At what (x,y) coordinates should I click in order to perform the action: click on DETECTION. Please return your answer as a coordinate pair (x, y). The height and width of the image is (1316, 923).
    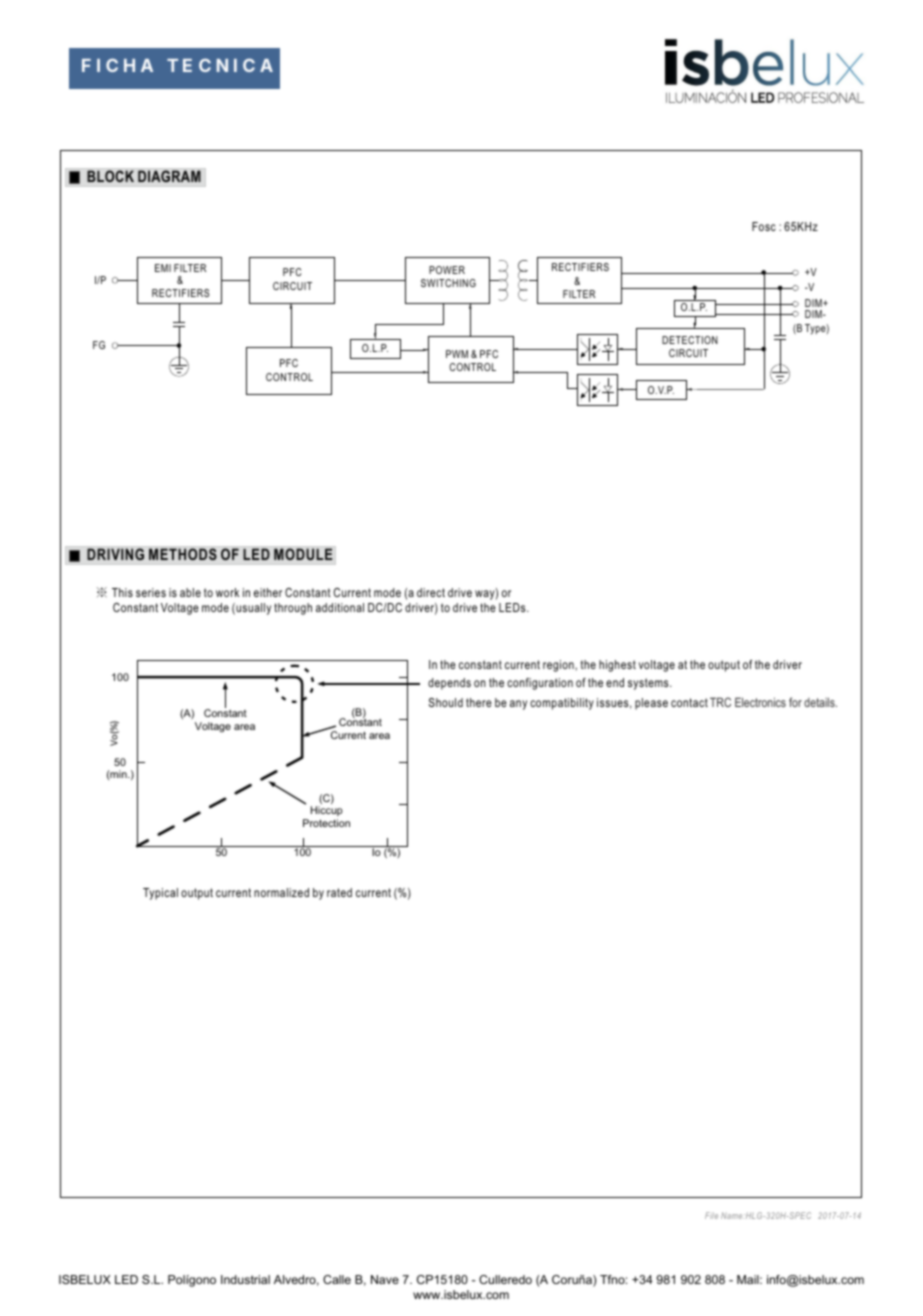
    Looking at the image, I should click on (690, 340).
